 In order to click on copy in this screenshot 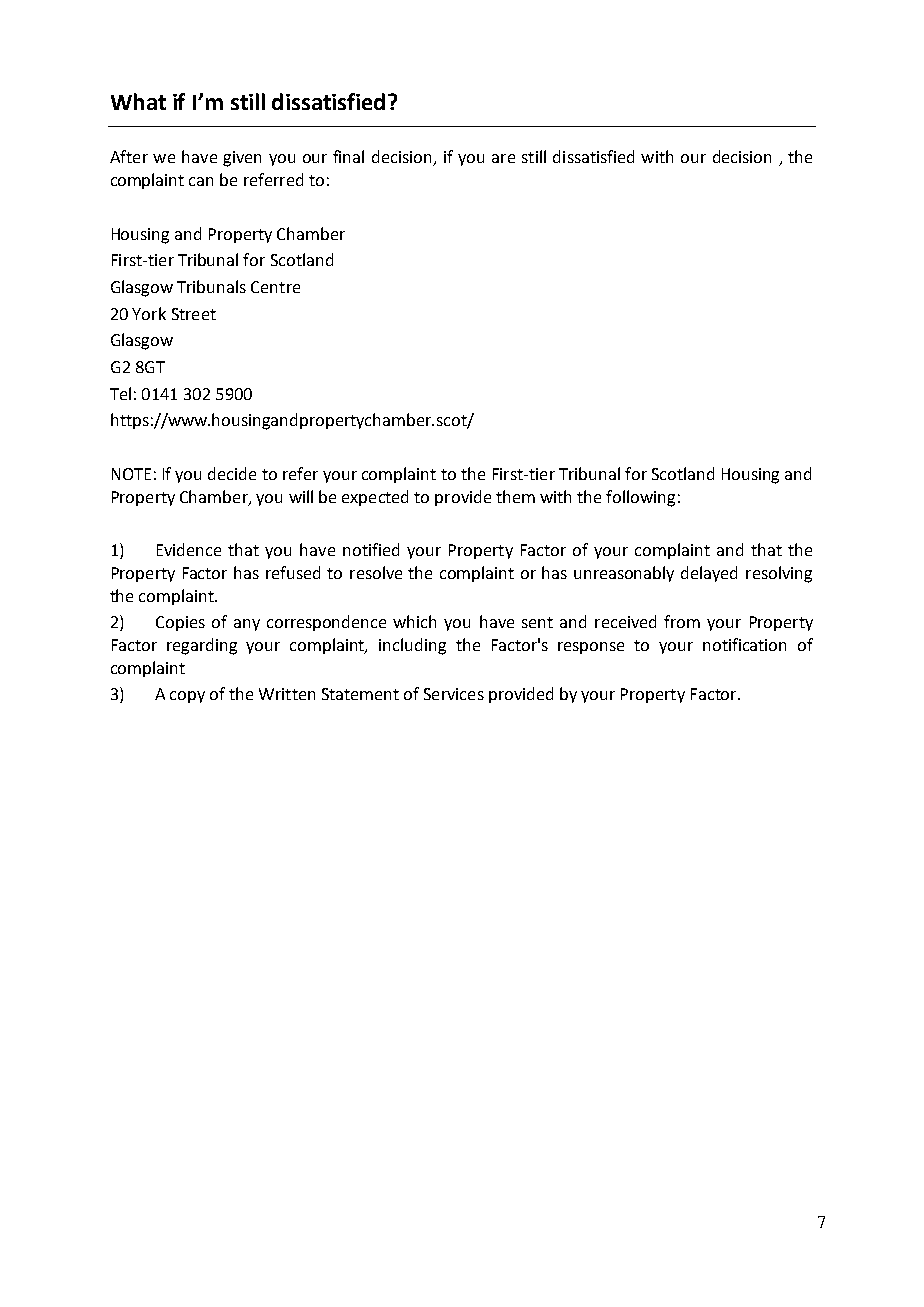, I will do `click(187, 697)`.
